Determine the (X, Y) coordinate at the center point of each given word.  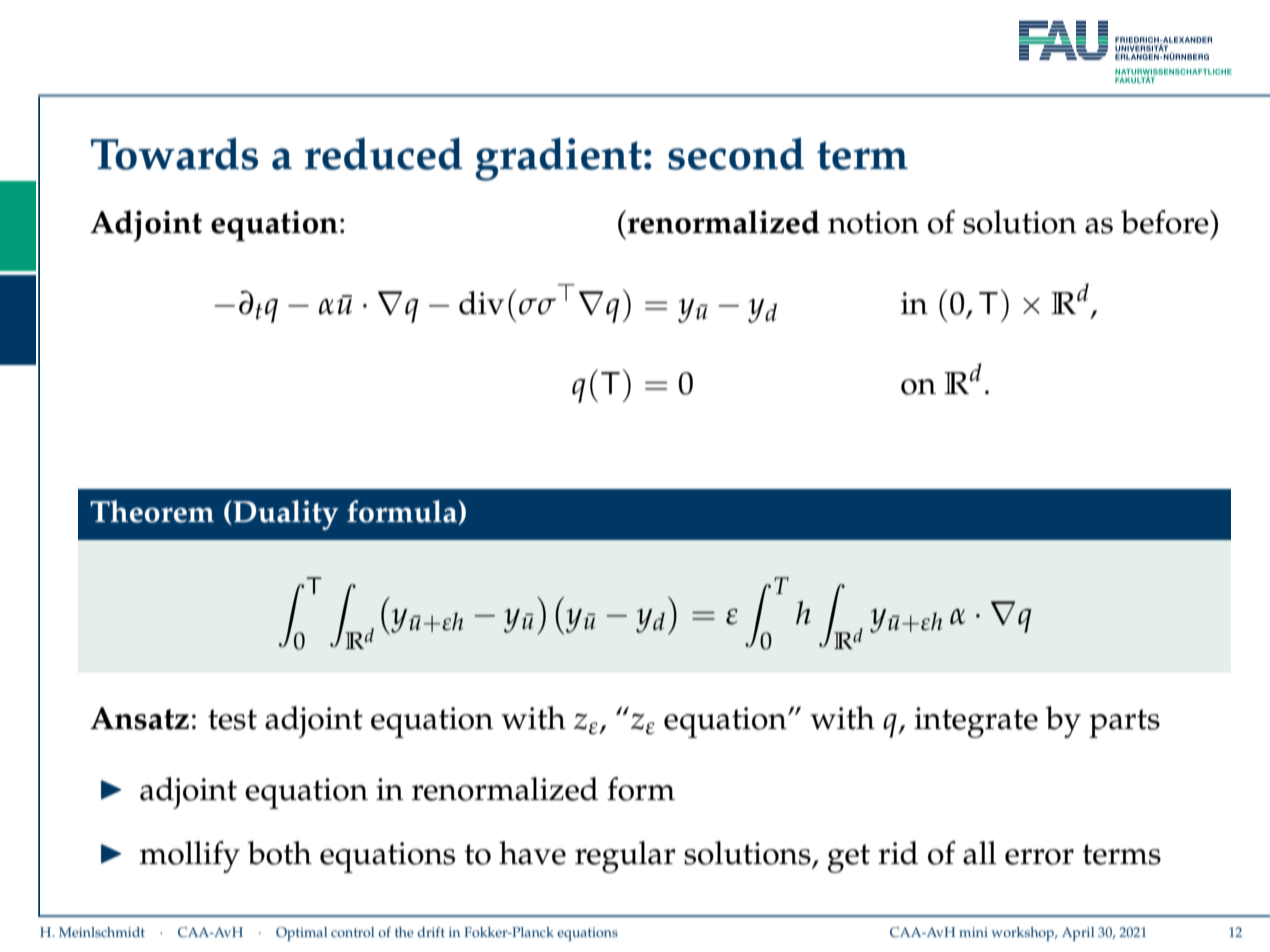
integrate (976, 722)
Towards (174, 153)
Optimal (301, 934)
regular (625, 857)
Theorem (152, 511)
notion (873, 222)
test (232, 719)
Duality (285, 515)
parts (1124, 723)
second (736, 153)
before (1166, 222)
